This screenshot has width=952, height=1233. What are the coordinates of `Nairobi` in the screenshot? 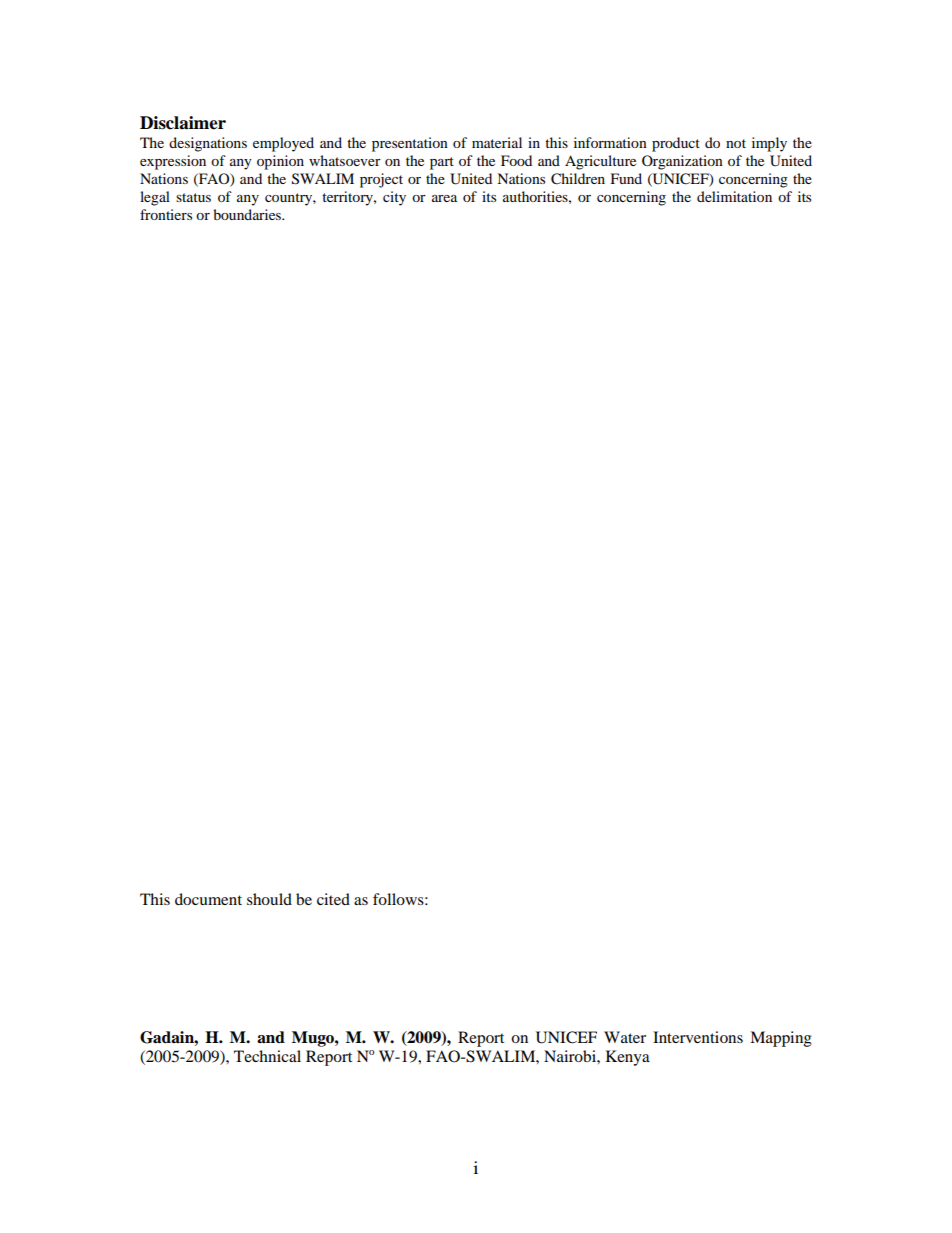 It's located at (571, 1056).
